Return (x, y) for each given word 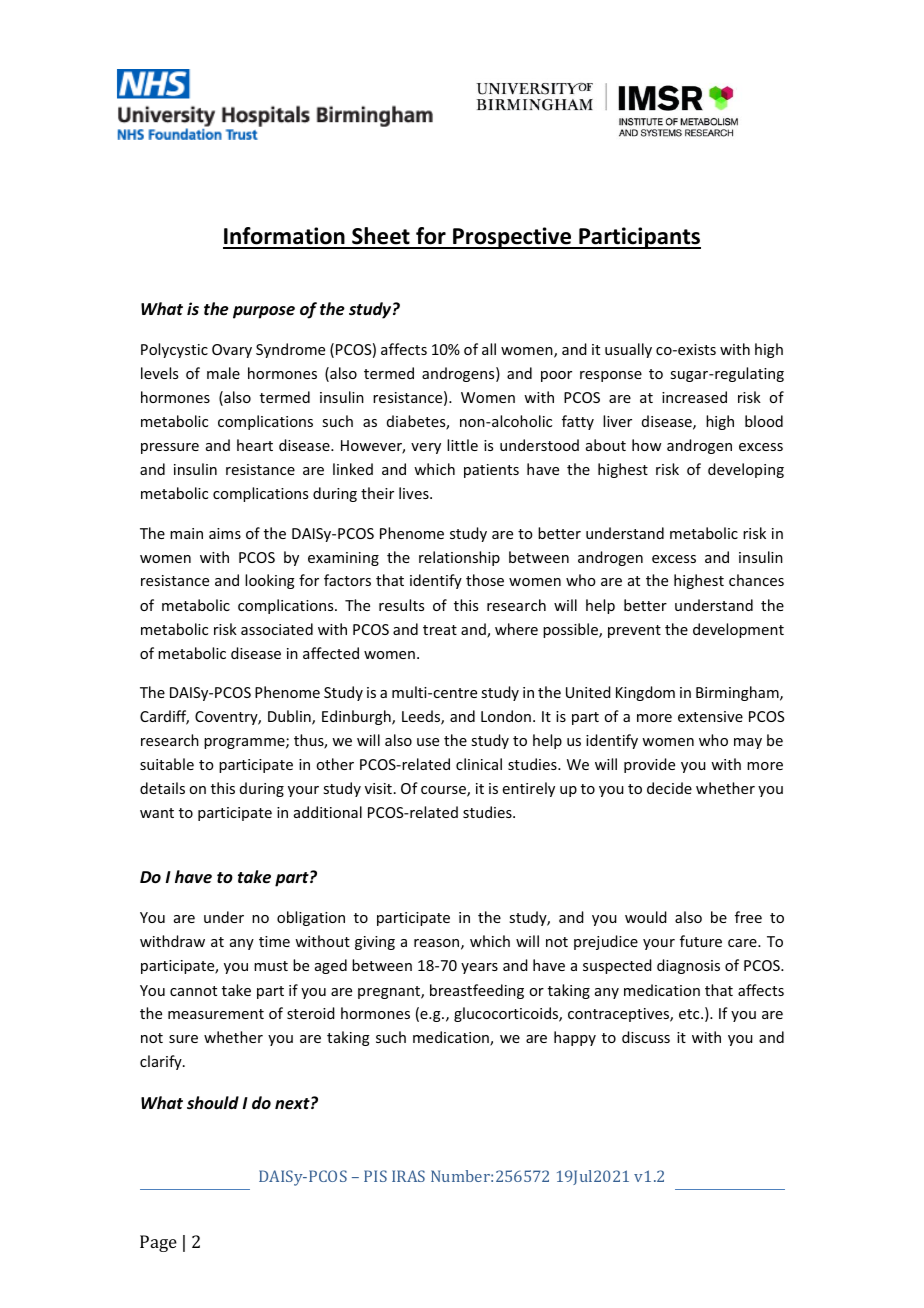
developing (746, 470)
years (479, 968)
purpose (264, 312)
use (428, 742)
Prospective (512, 238)
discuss (646, 1037)
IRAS (408, 1176)
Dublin (290, 717)
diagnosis (688, 966)
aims (225, 533)
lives (415, 493)
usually (628, 350)
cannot (193, 991)
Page (158, 1243)
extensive (710, 716)
